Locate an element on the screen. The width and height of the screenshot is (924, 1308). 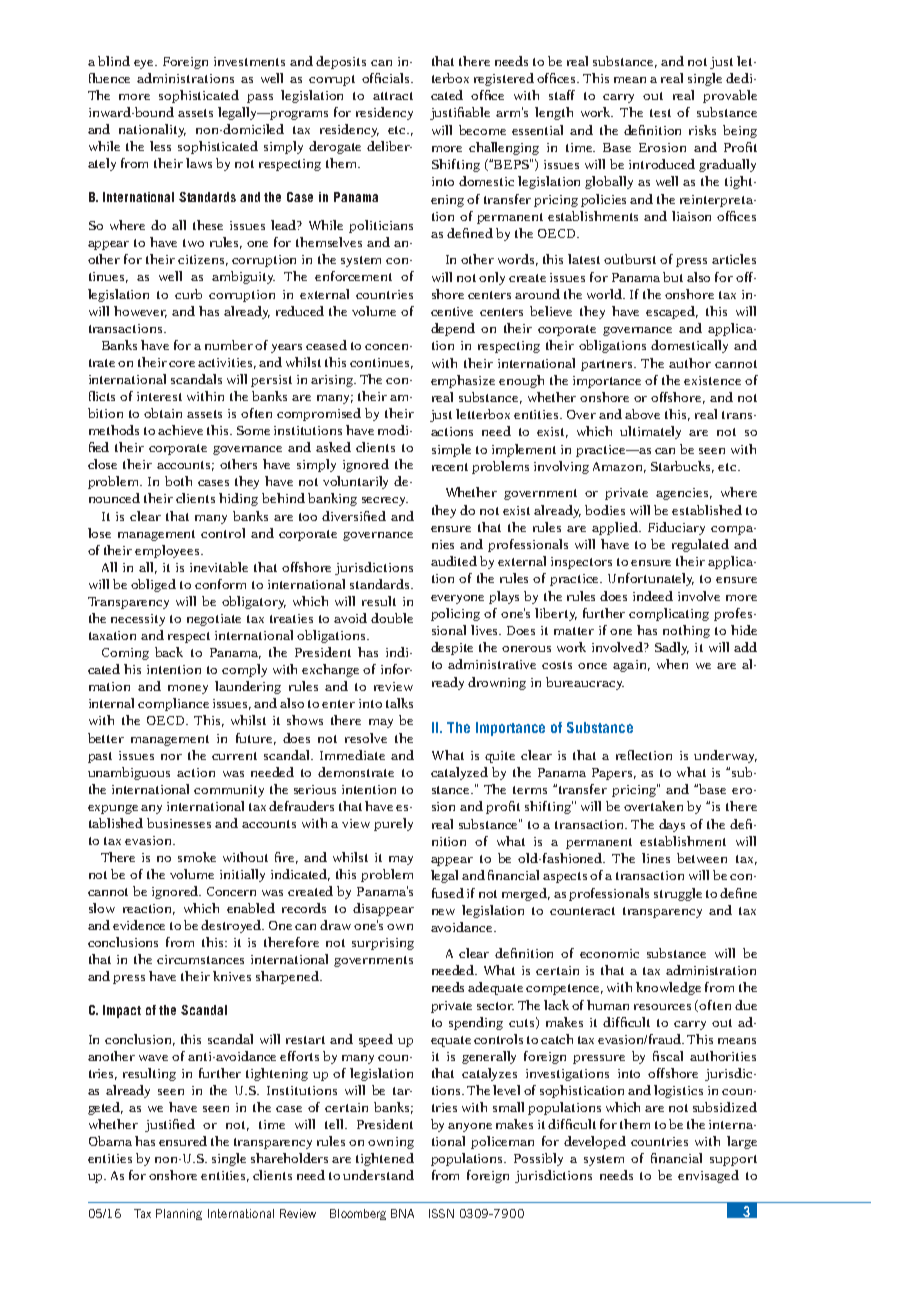
envisaged is located at coordinates (708, 1176).
